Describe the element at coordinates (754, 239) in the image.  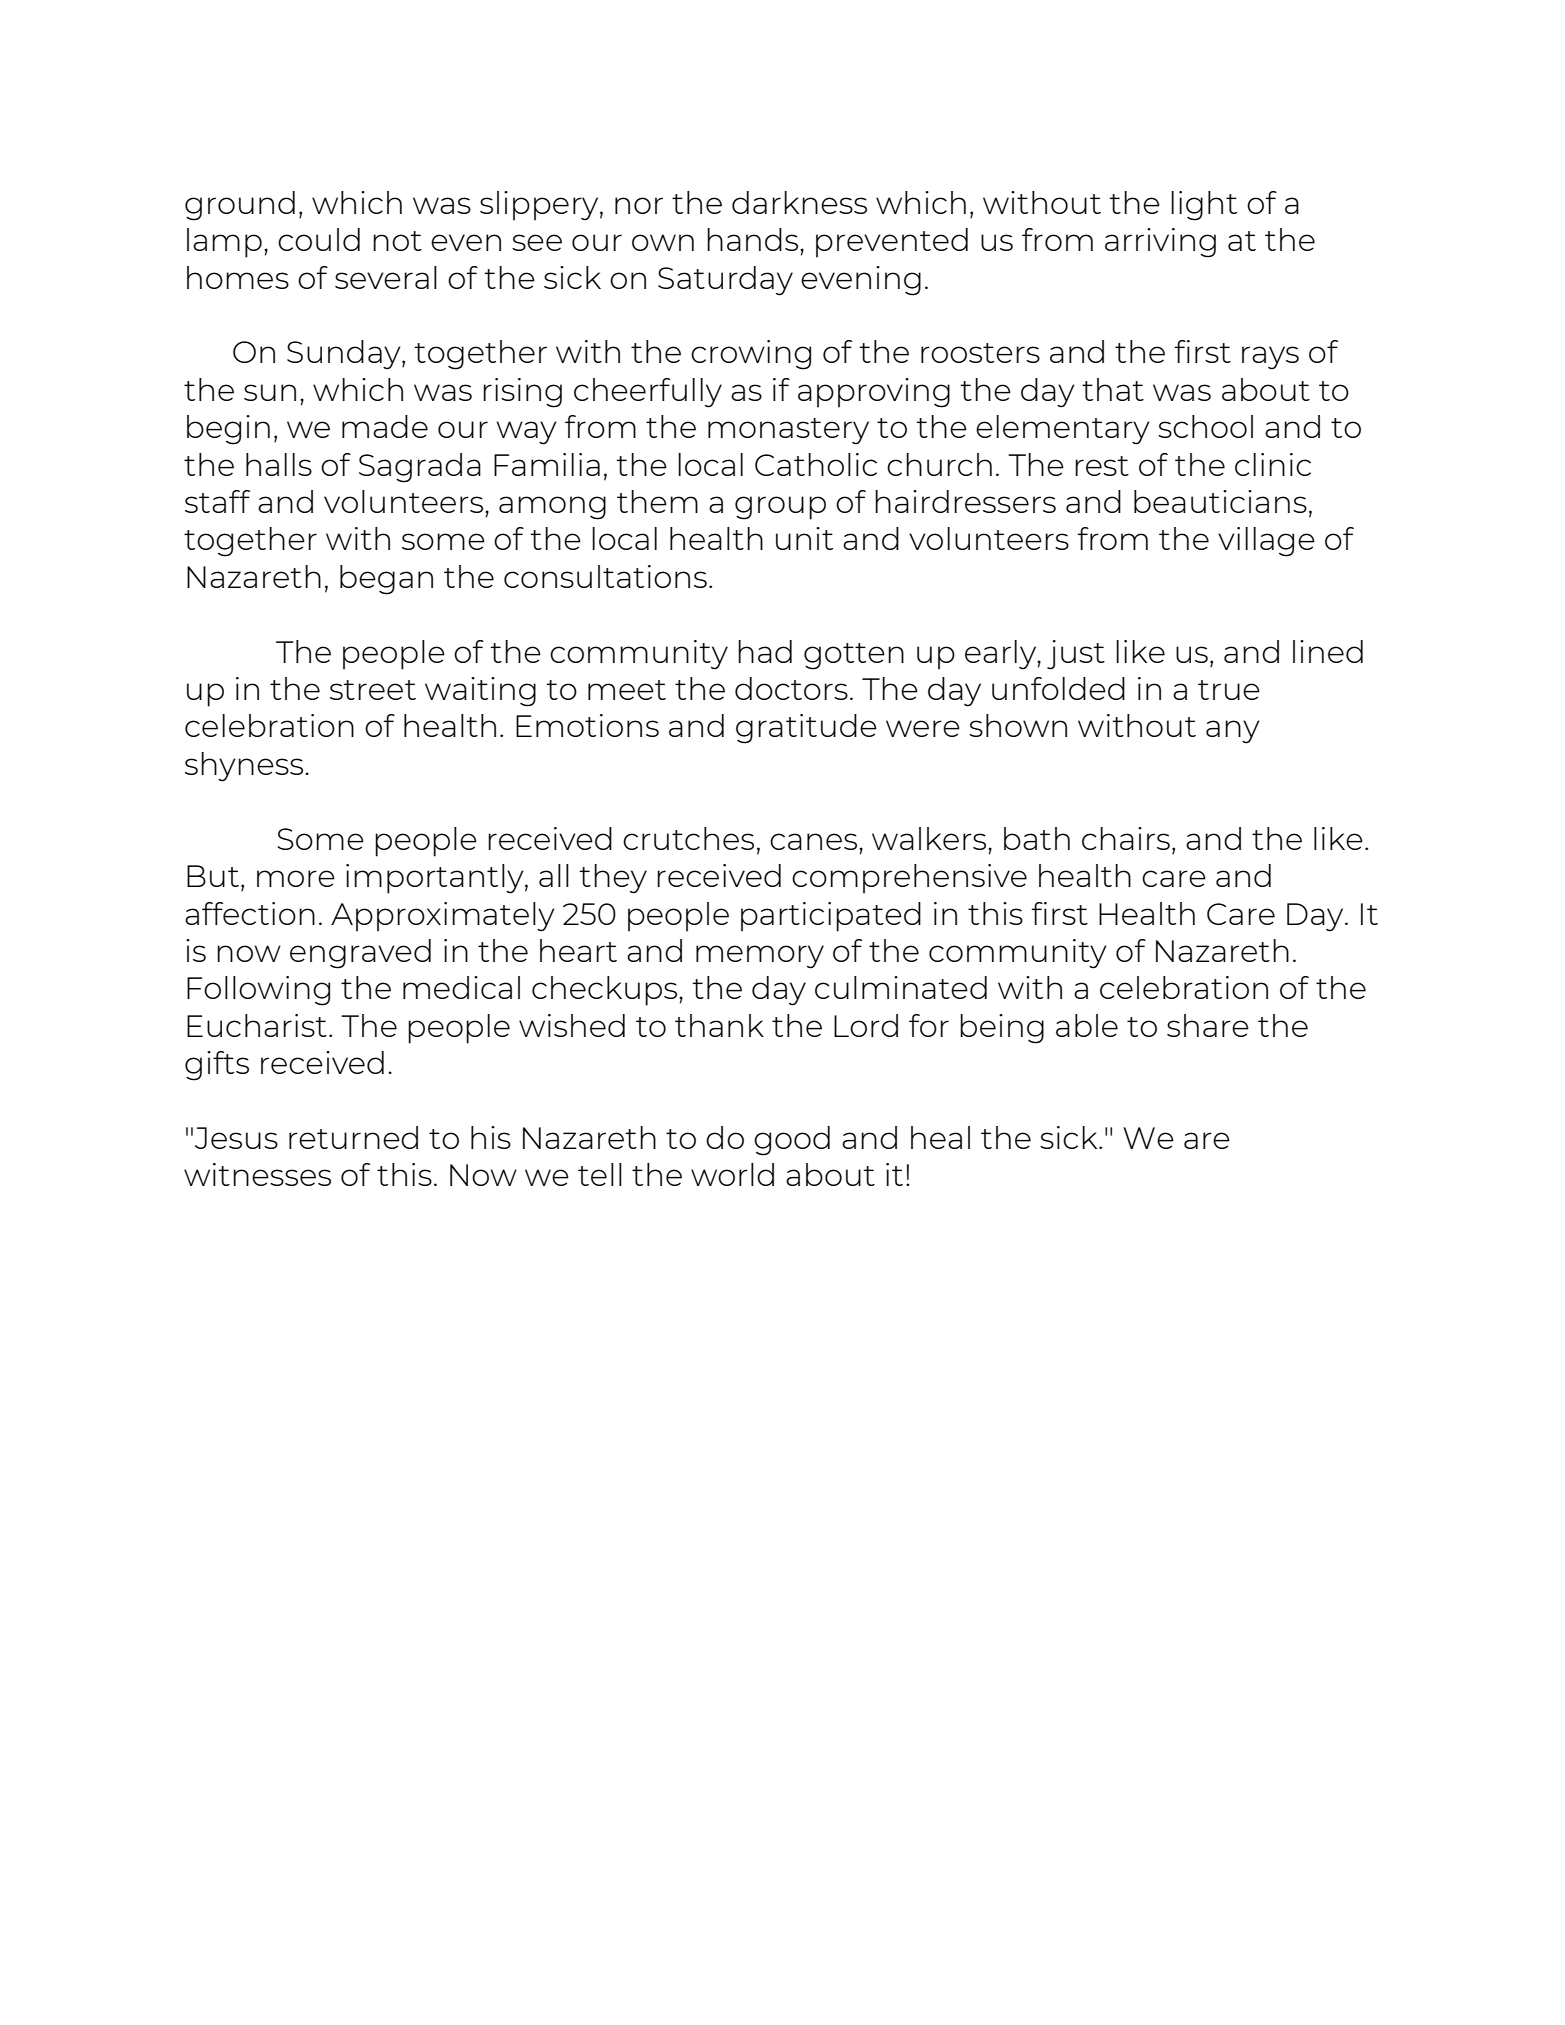
I see `hands` at that location.
